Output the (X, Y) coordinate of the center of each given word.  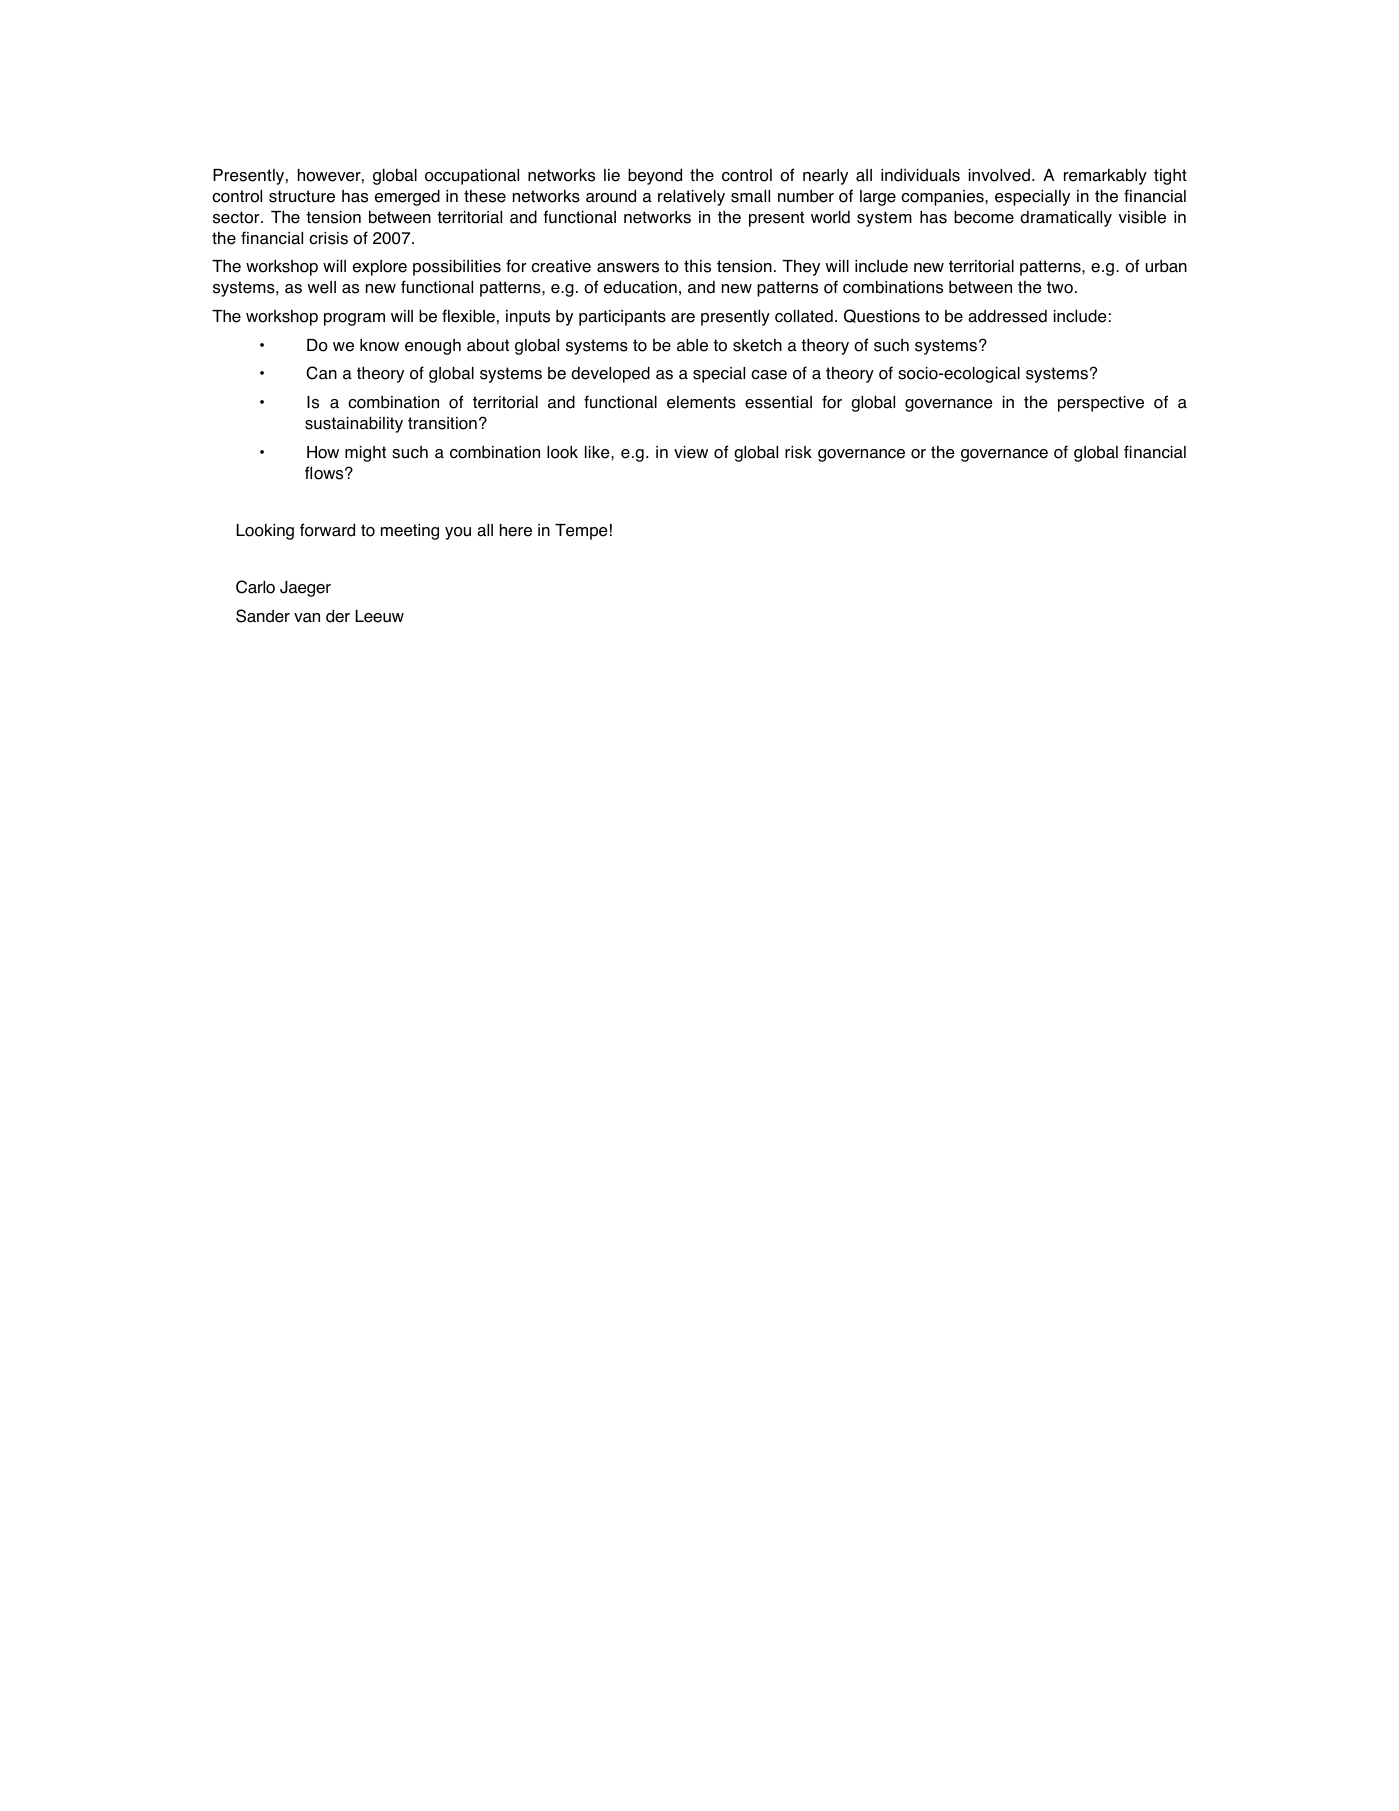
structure (302, 196)
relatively (691, 198)
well (321, 287)
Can (321, 373)
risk (798, 452)
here (516, 530)
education (640, 287)
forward (327, 530)
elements (701, 402)
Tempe (581, 532)
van (307, 618)
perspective (1101, 404)
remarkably (1105, 176)
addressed (1007, 316)
